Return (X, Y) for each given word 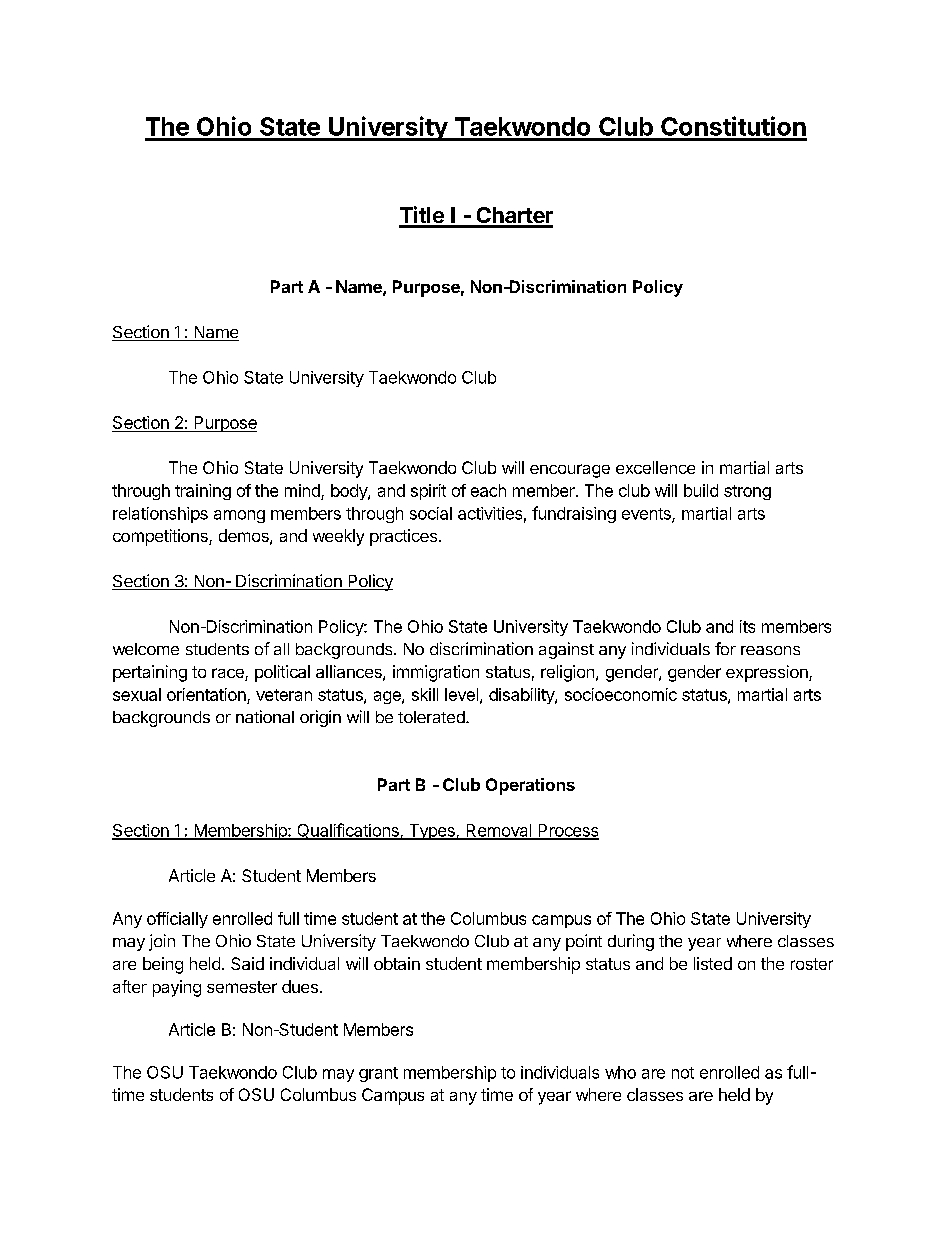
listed (713, 963)
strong (747, 492)
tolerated (432, 717)
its (747, 626)
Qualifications (348, 831)
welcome (146, 649)
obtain (397, 963)
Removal (499, 831)
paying (177, 988)
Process (567, 831)
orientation (206, 694)
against (566, 650)
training (203, 492)
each (488, 490)
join (162, 942)
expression (768, 673)
